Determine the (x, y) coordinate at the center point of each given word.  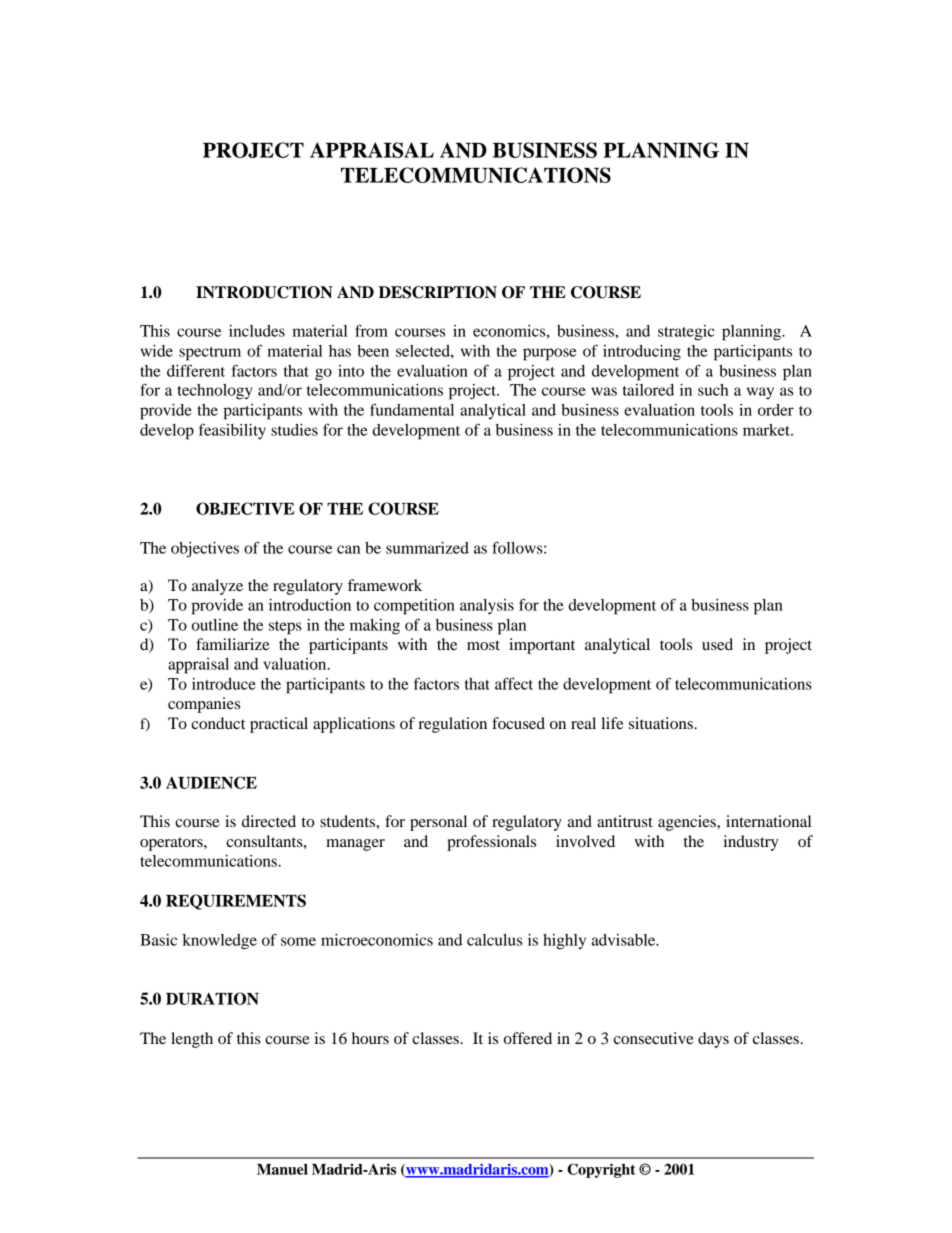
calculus (494, 940)
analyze (217, 587)
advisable (625, 940)
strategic (686, 333)
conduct (218, 723)
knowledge (219, 942)
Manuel (282, 1169)
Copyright (601, 1170)
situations (662, 723)
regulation (452, 725)
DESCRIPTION (438, 292)
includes (257, 331)
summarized (427, 548)
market (767, 430)
